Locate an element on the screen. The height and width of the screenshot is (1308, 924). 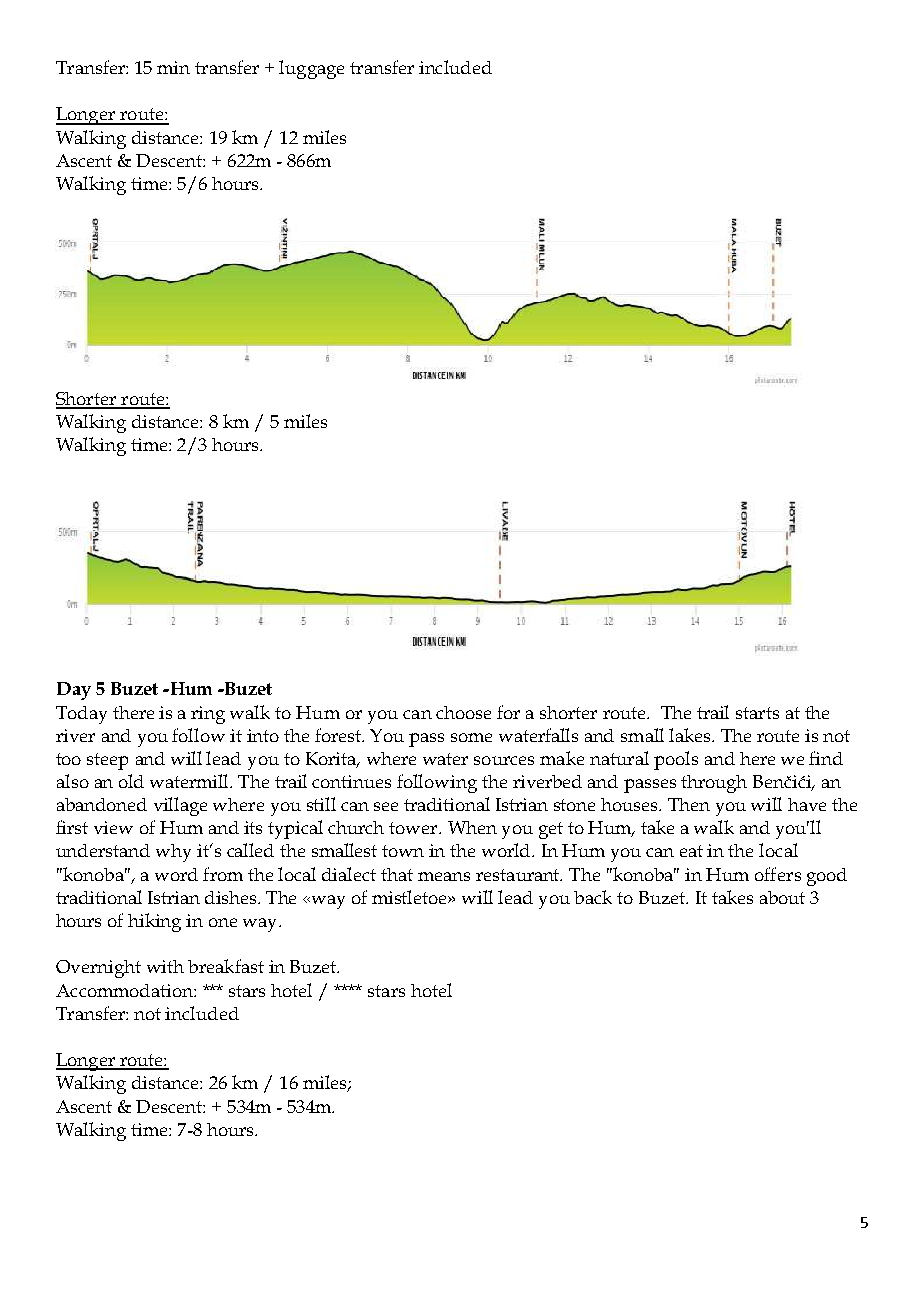
ring is located at coordinates (208, 715).
